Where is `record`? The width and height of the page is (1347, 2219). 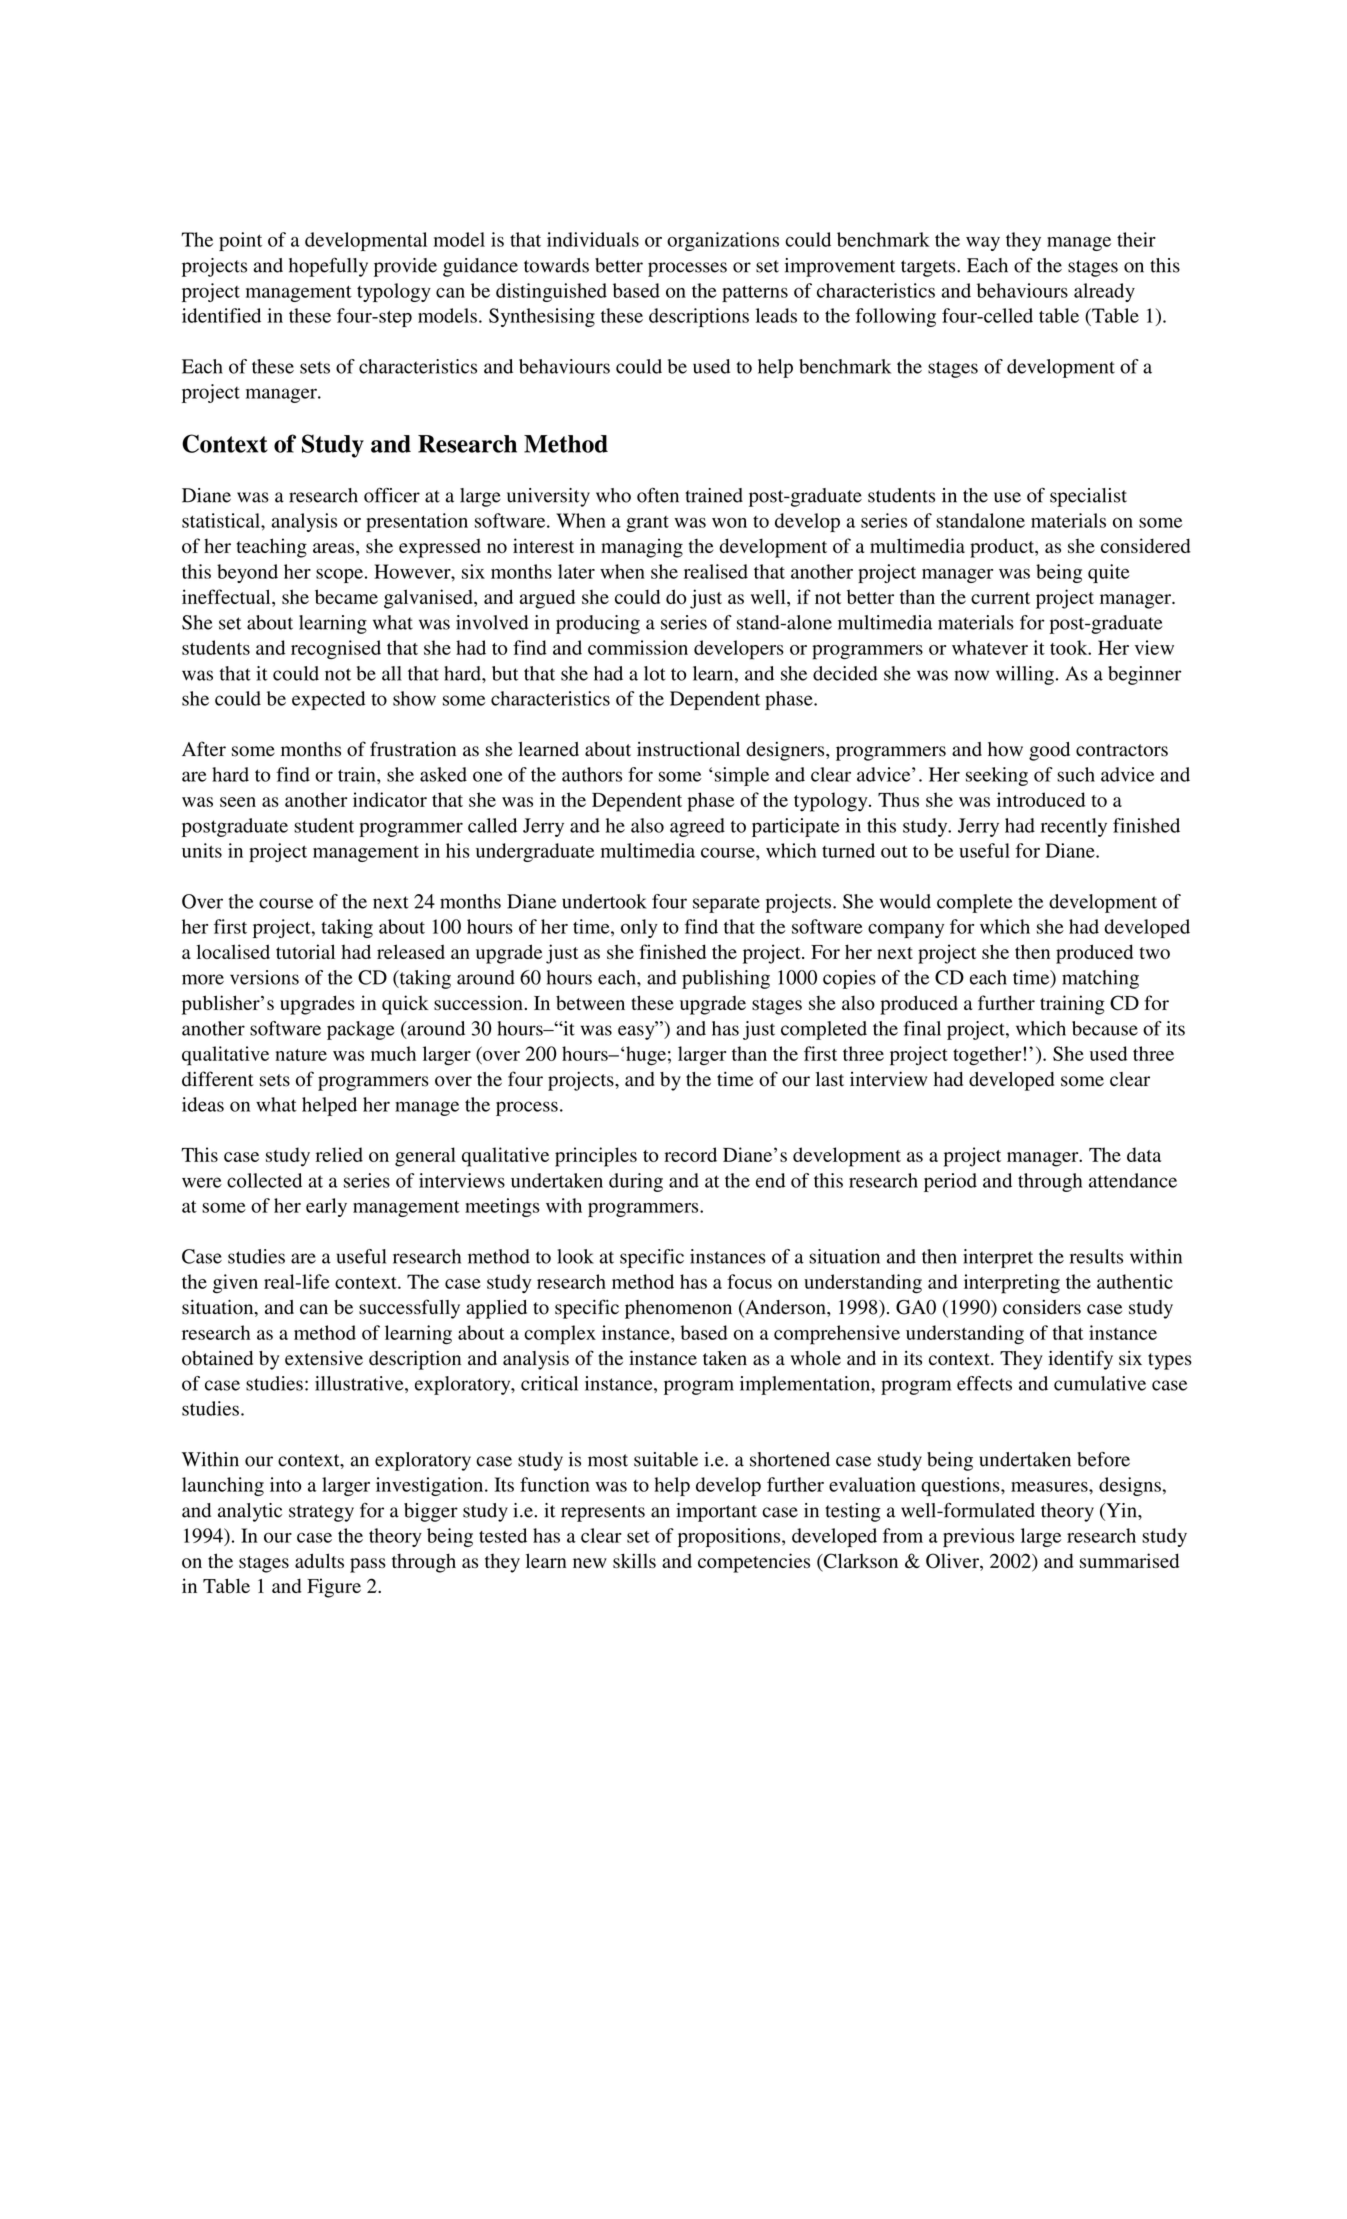
record is located at coordinates (690, 1154).
